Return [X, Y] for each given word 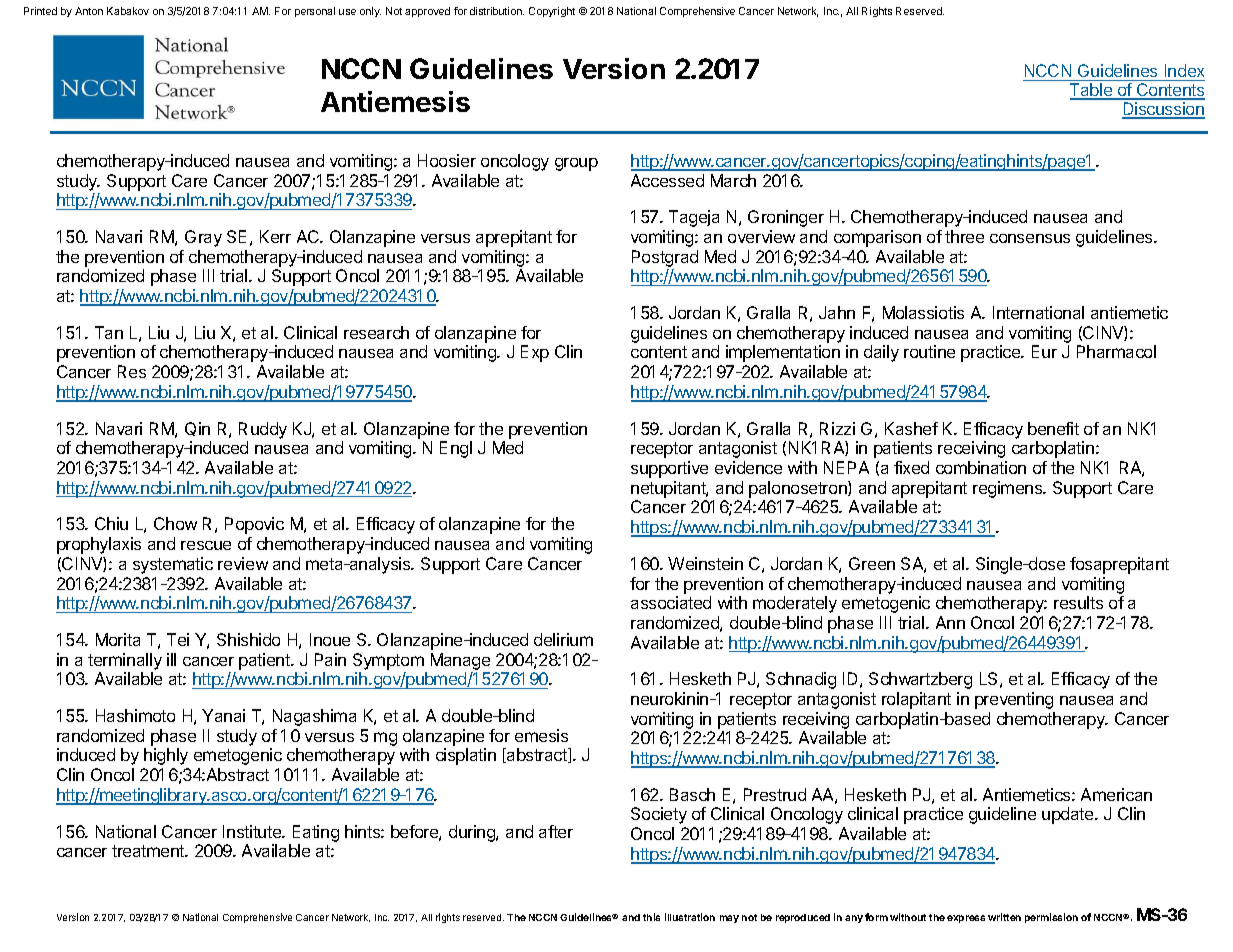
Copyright [552, 12]
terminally [125, 661]
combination [981, 467]
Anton [89, 11]
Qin [197, 429]
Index [1184, 70]
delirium [563, 639]
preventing [1014, 700]
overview [761, 236]
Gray [203, 238]
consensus [1030, 238]
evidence [748, 467]
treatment [149, 851]
